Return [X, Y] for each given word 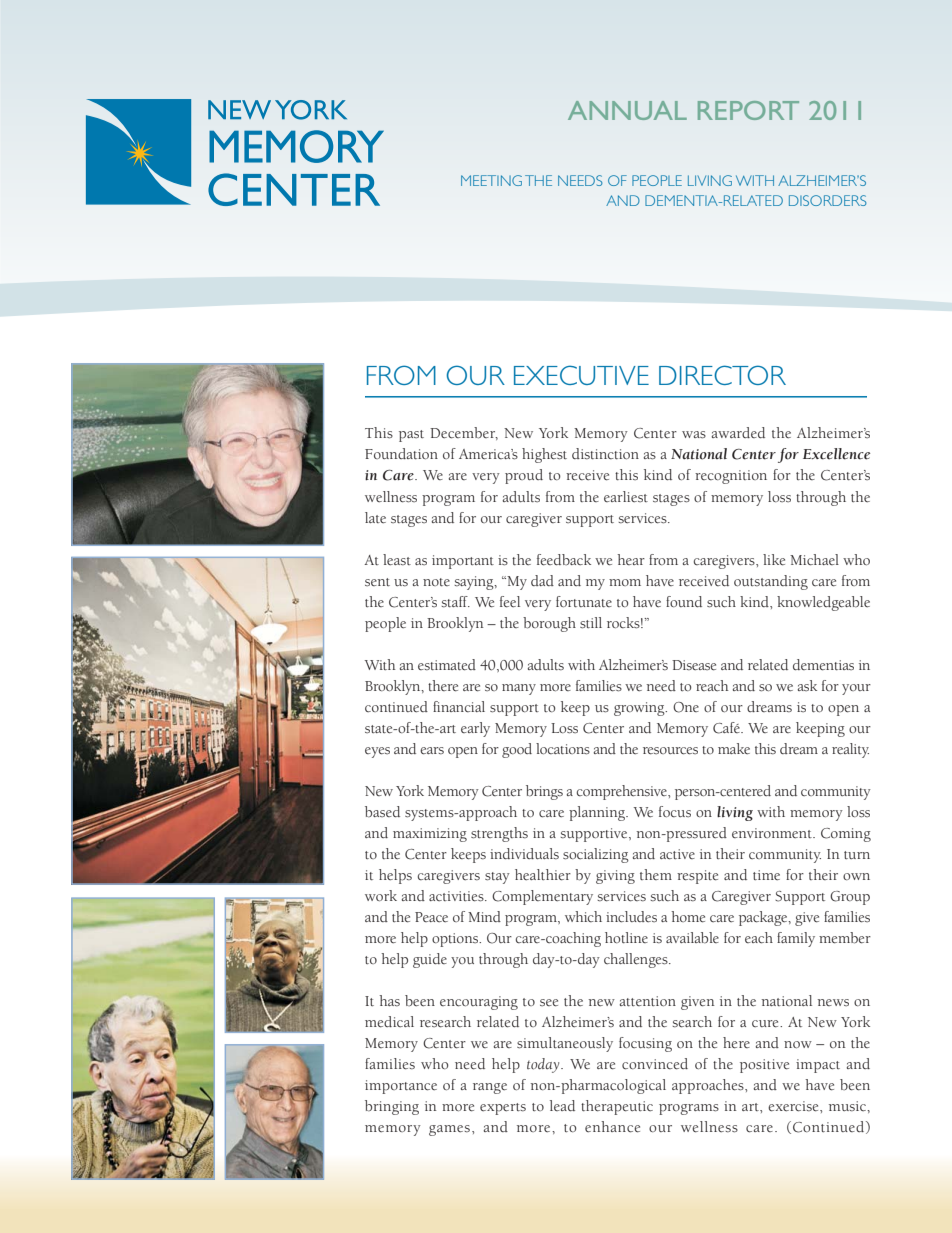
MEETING [491, 180]
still [591, 623]
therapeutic [617, 1107]
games [449, 1130]
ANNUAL [627, 110]
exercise [794, 1106]
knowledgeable [823, 603]
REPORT [748, 110]
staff [455, 602]
